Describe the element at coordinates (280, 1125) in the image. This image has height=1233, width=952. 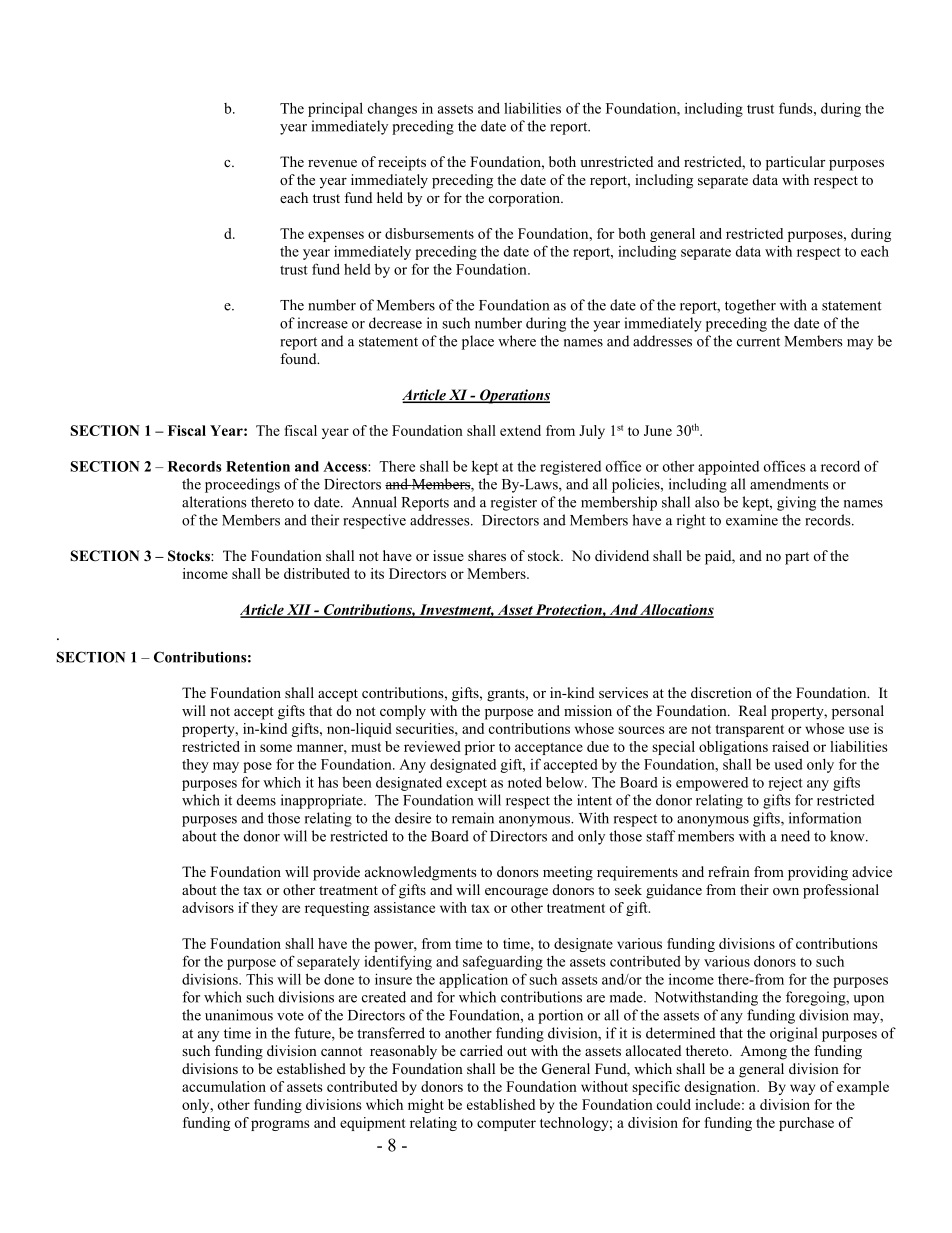
I see `programs` at that location.
